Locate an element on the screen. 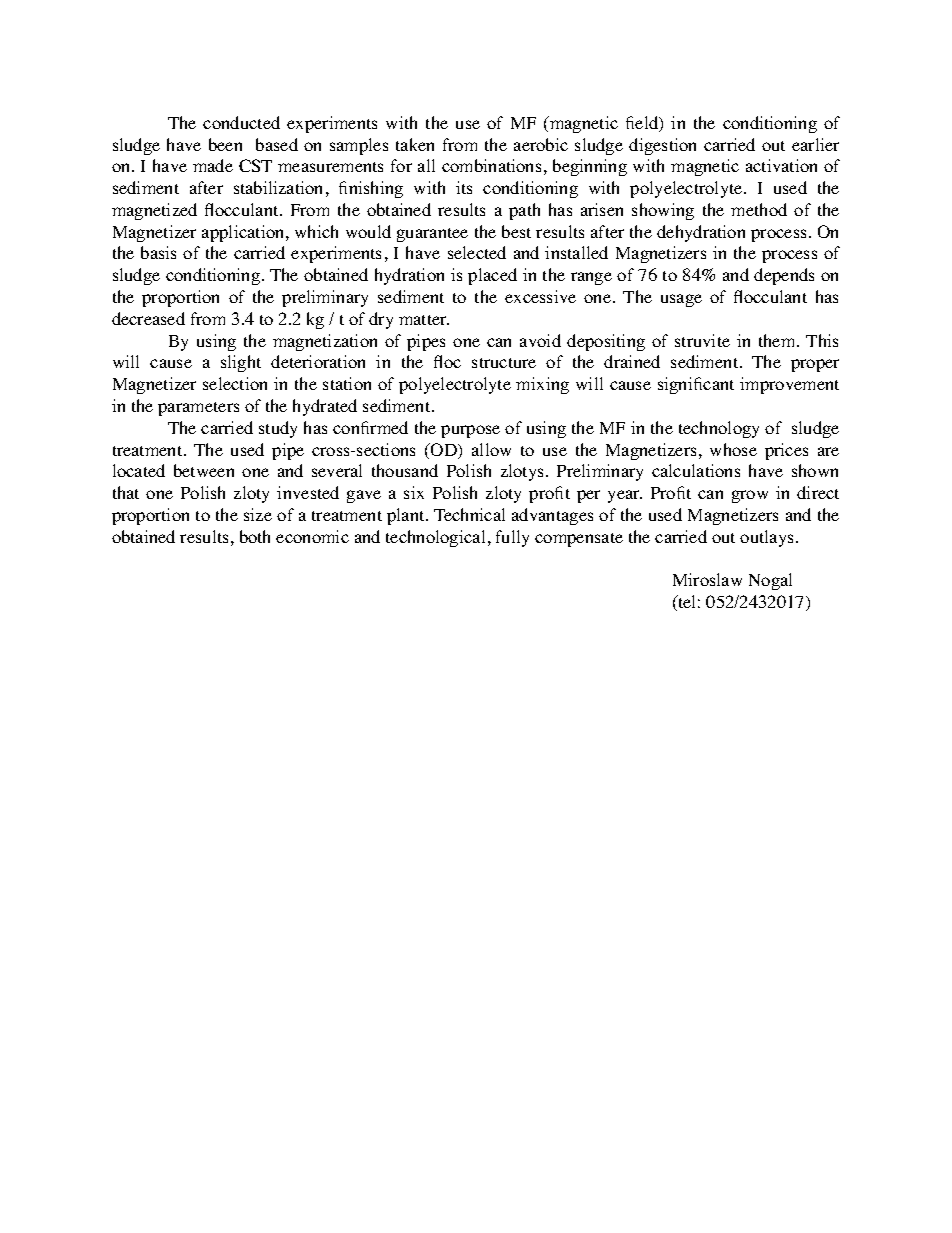 This screenshot has height=1233, width=952. both is located at coordinates (255, 536).
